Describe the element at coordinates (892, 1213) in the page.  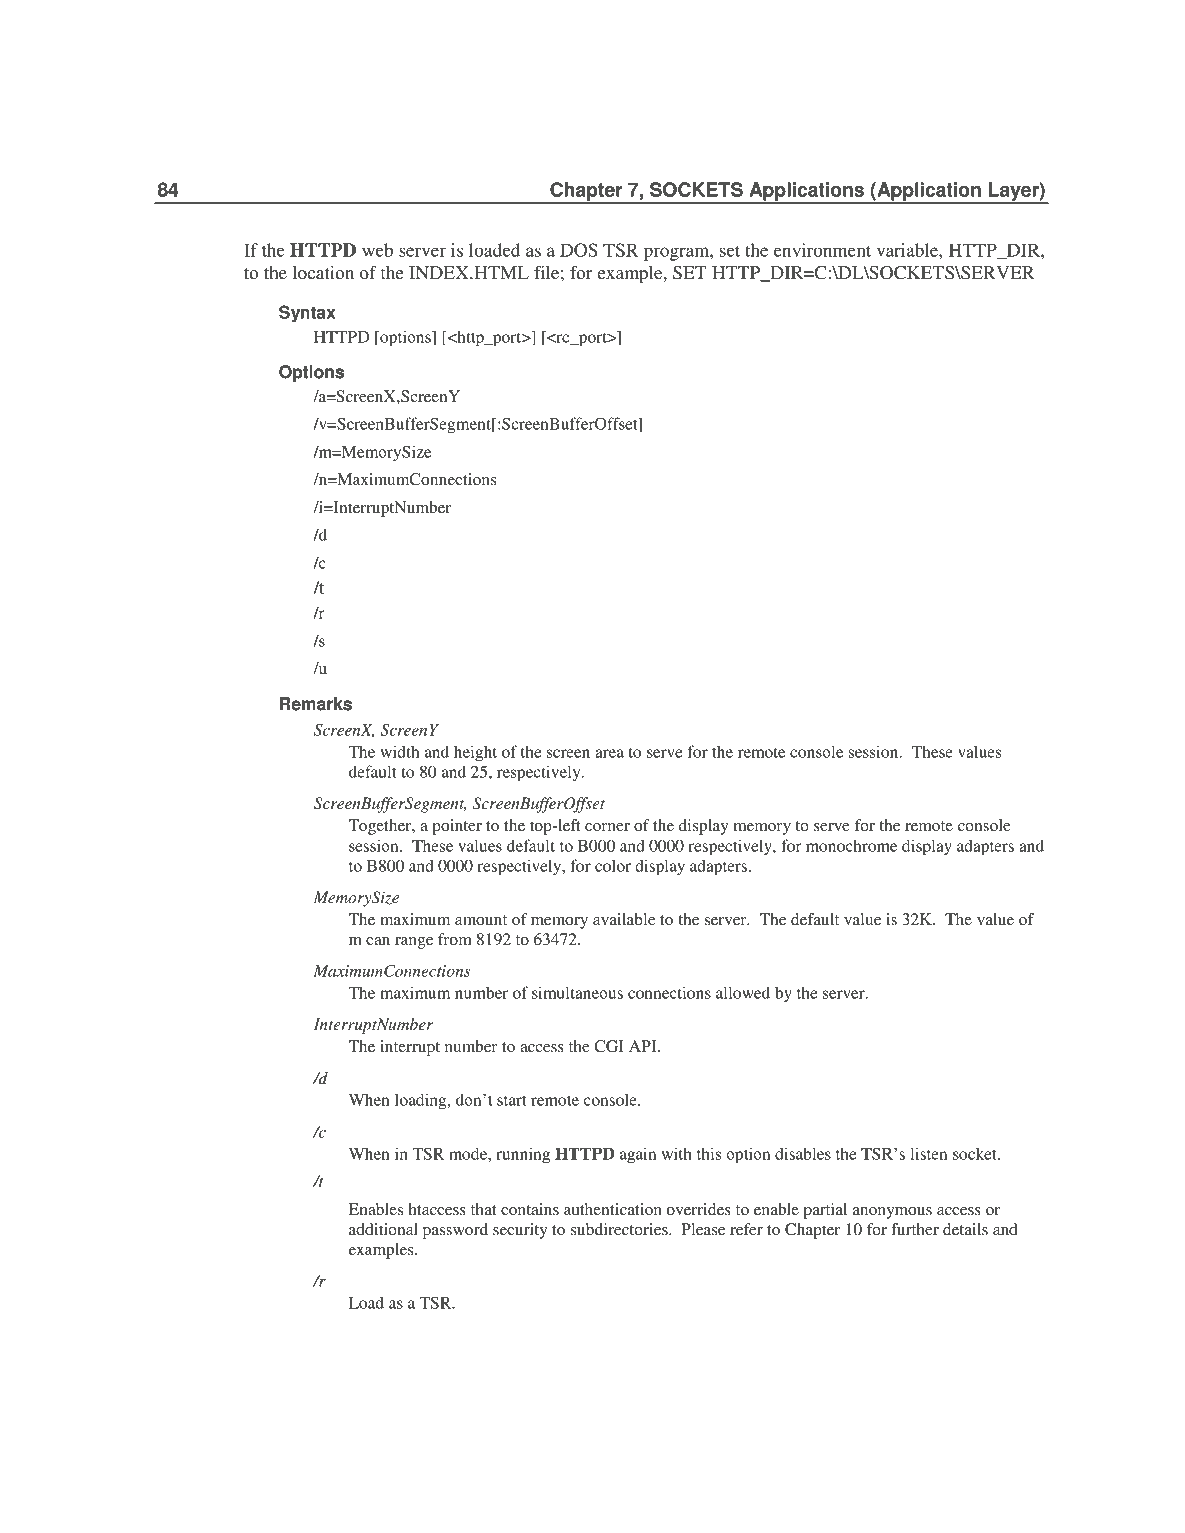
I see `anonymous` at that location.
